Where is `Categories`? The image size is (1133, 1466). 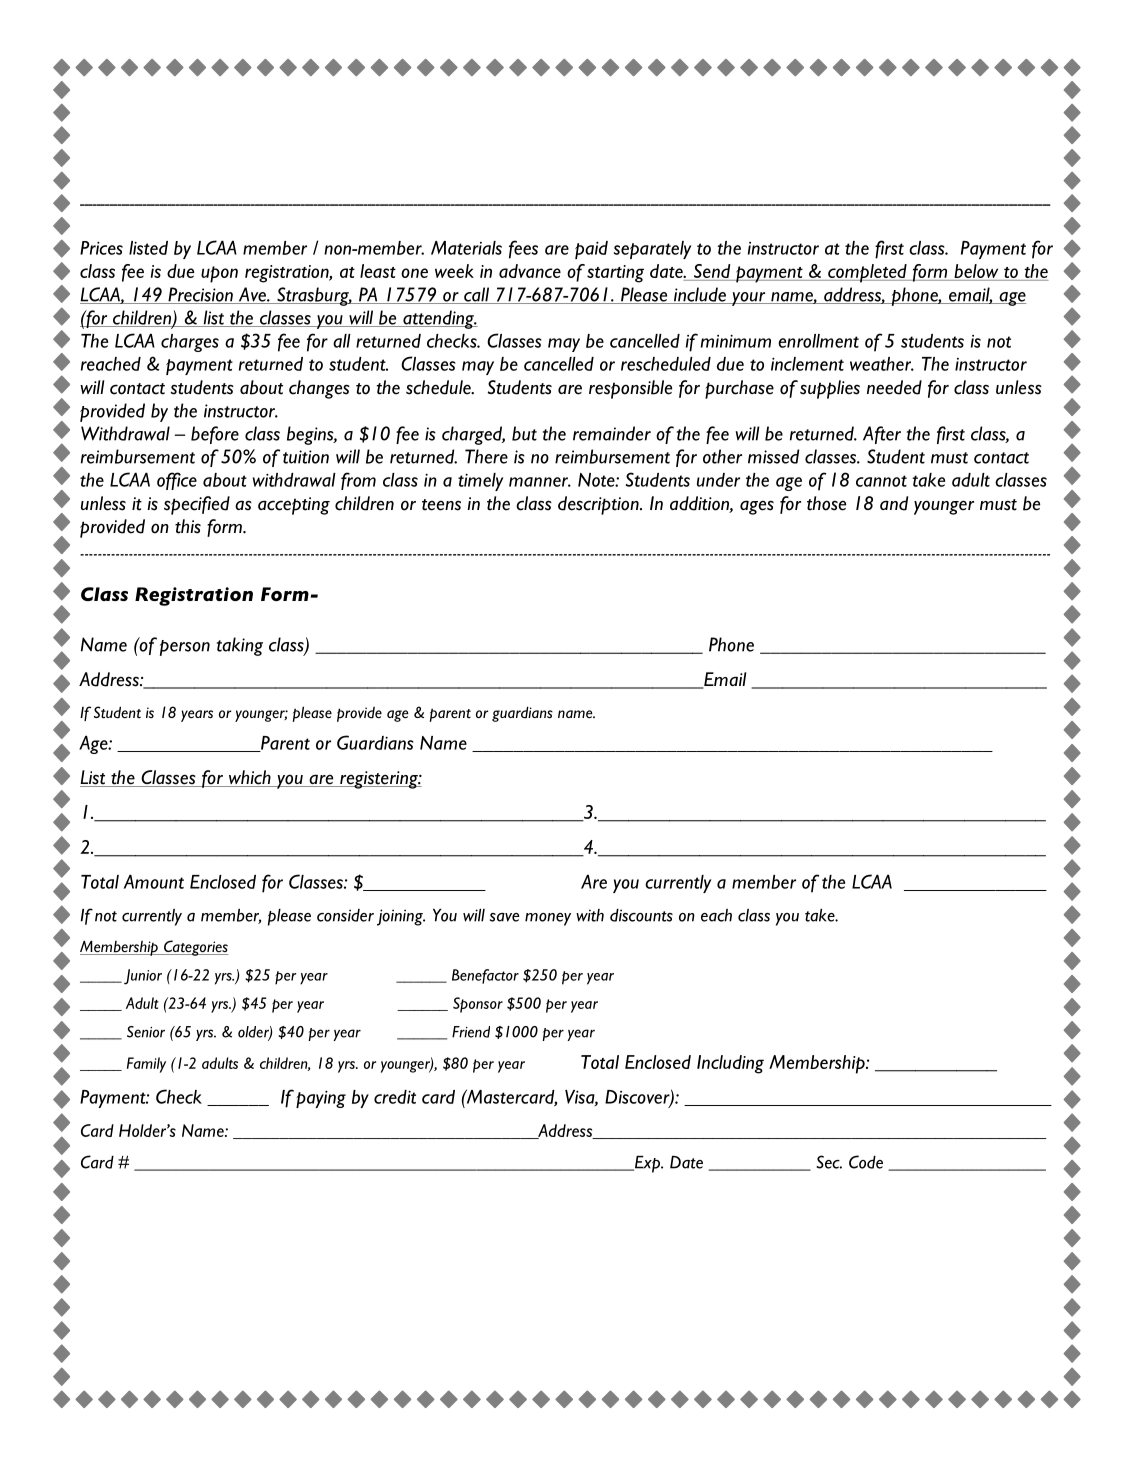
Categories is located at coordinates (194, 948).
